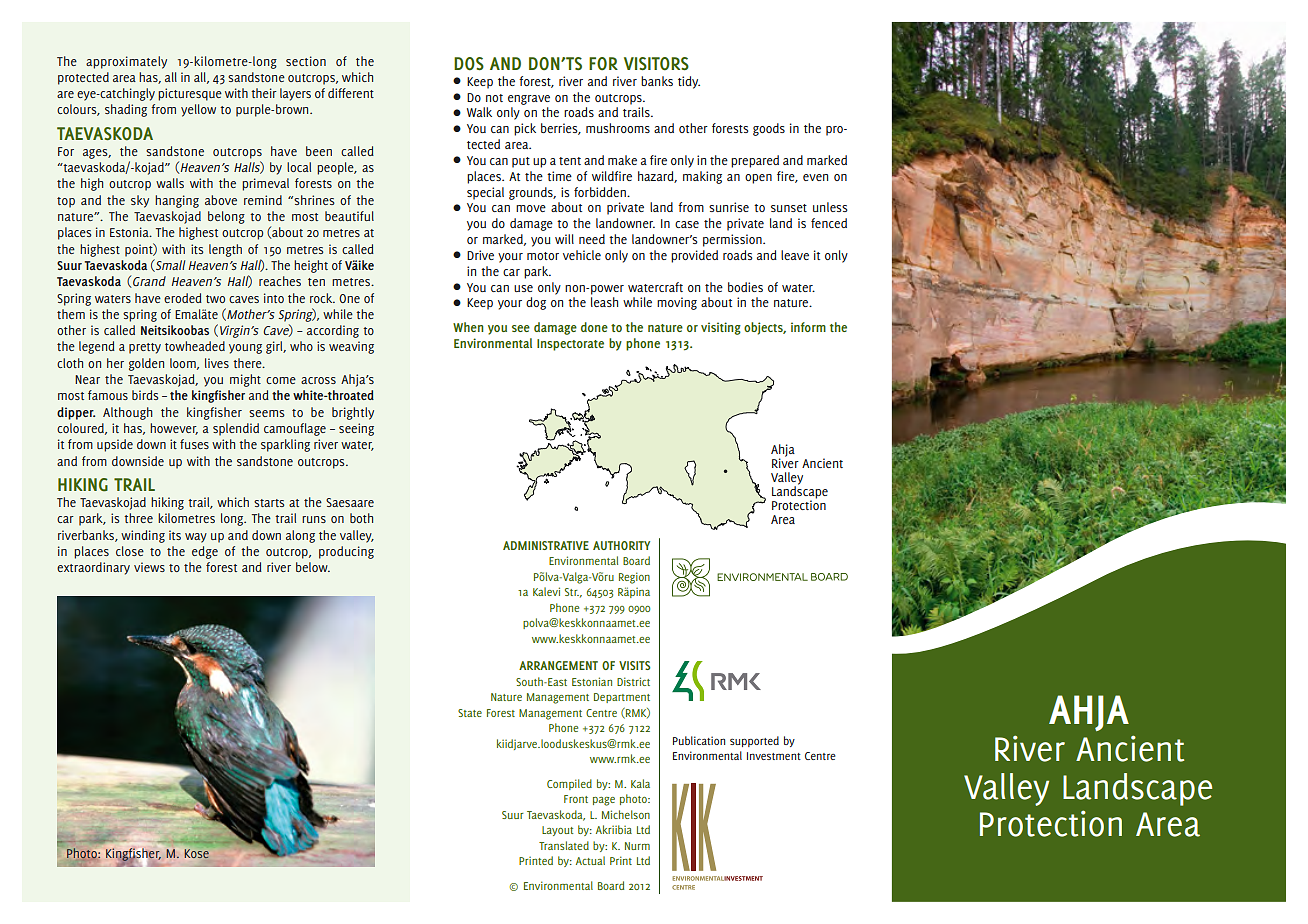 This screenshot has width=1308, height=924. I want to click on eroded, so click(183, 298).
